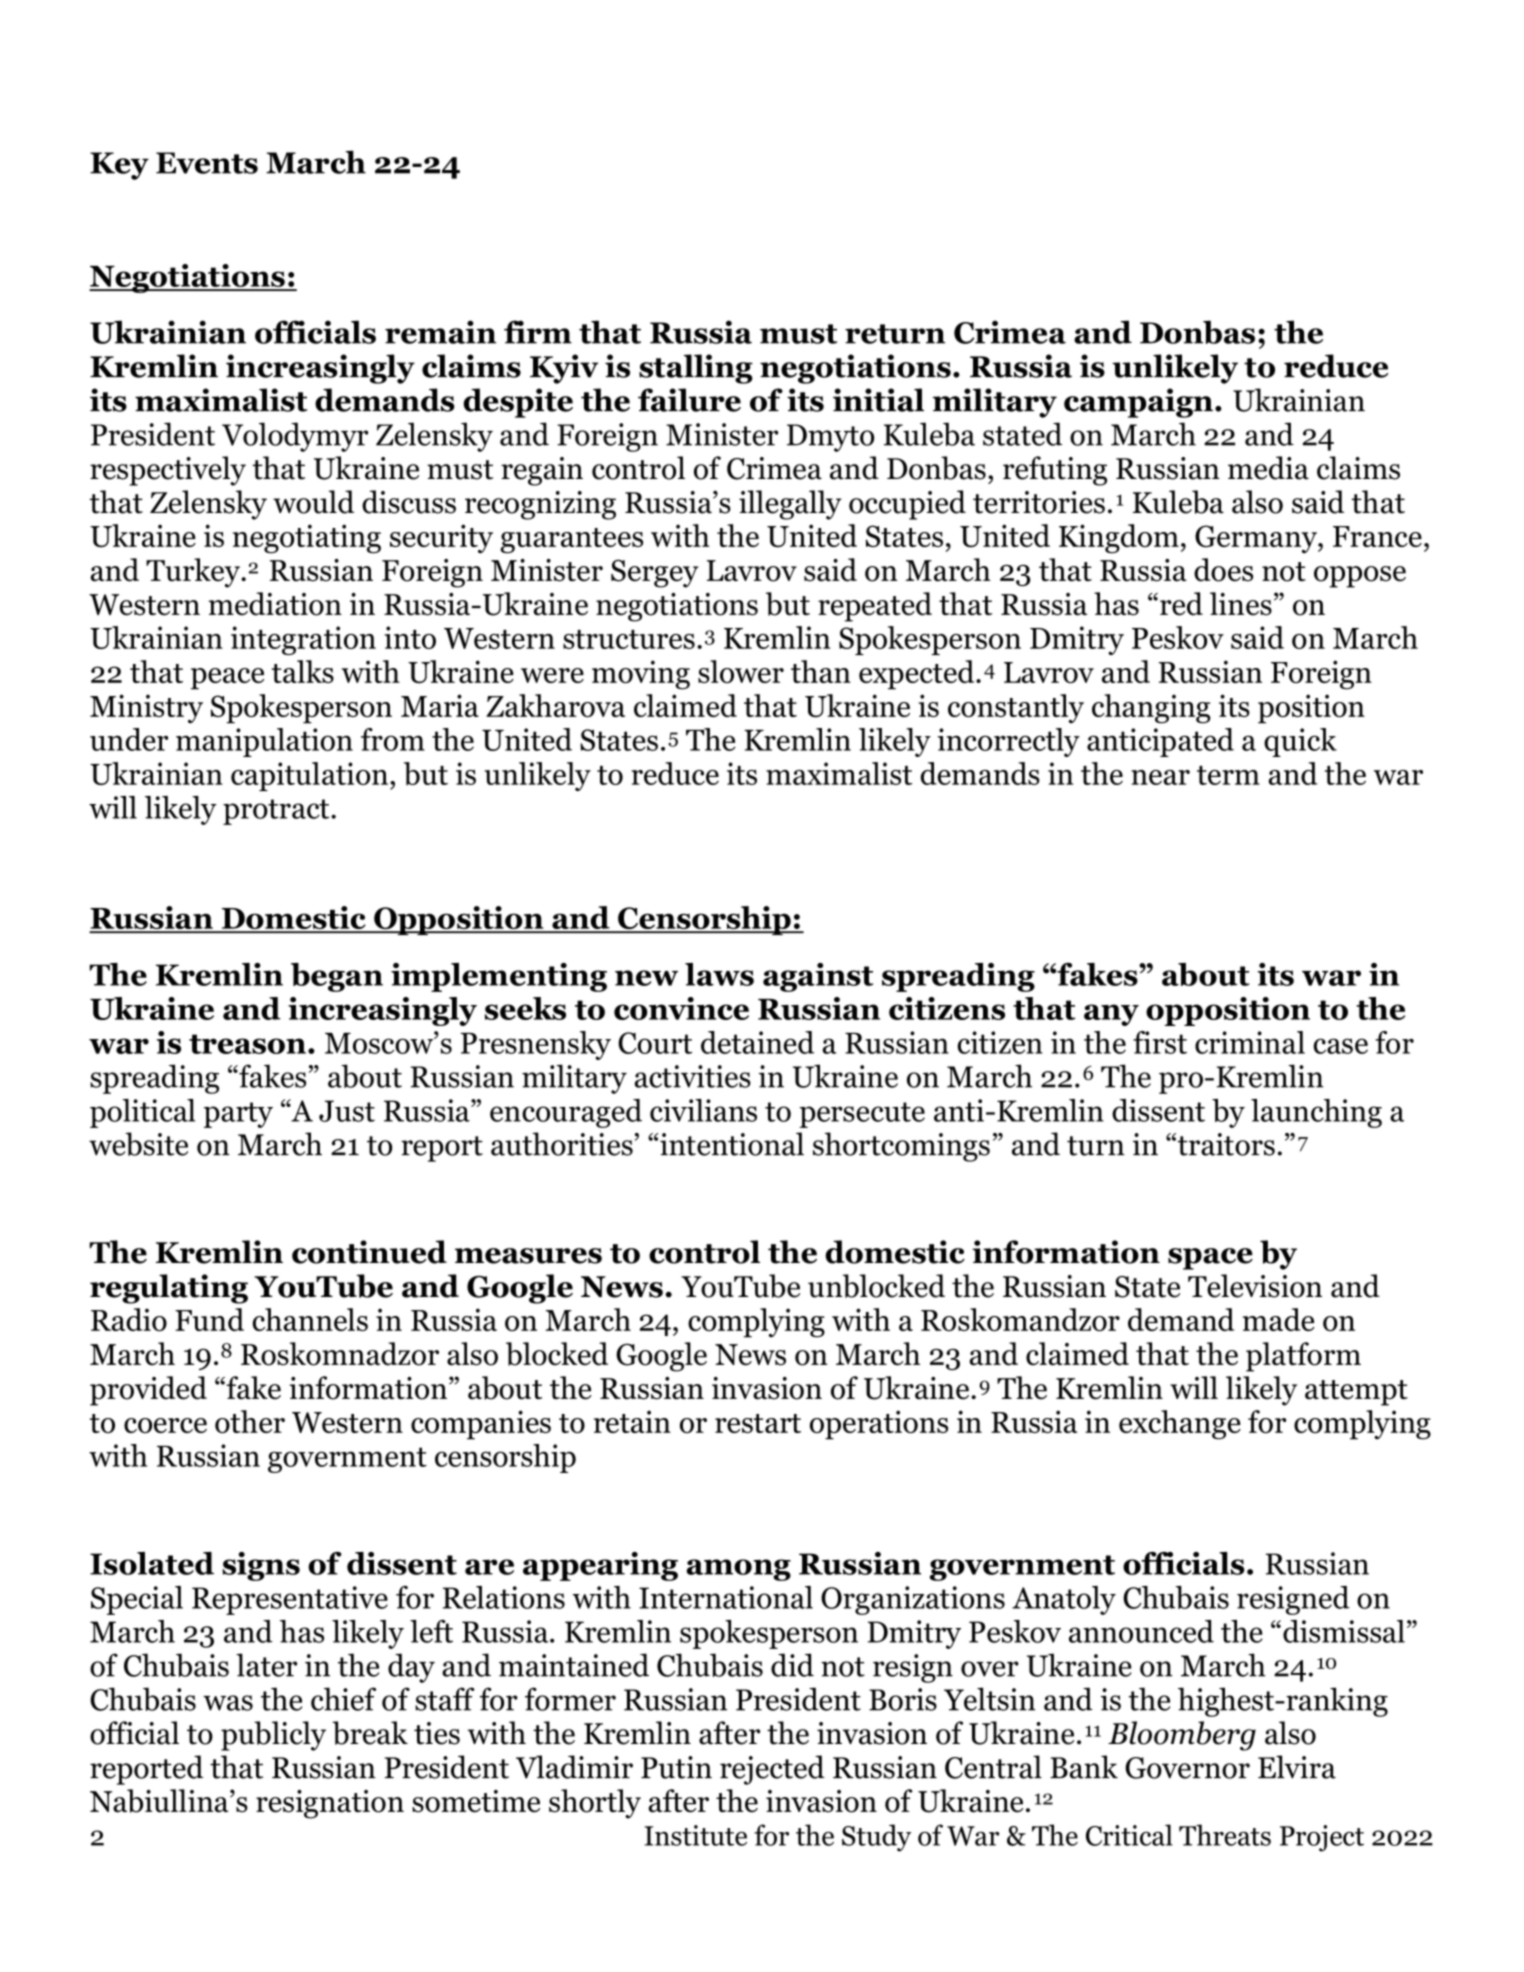 This document has width=1524, height=1972. I want to click on other, so click(250, 1421).
